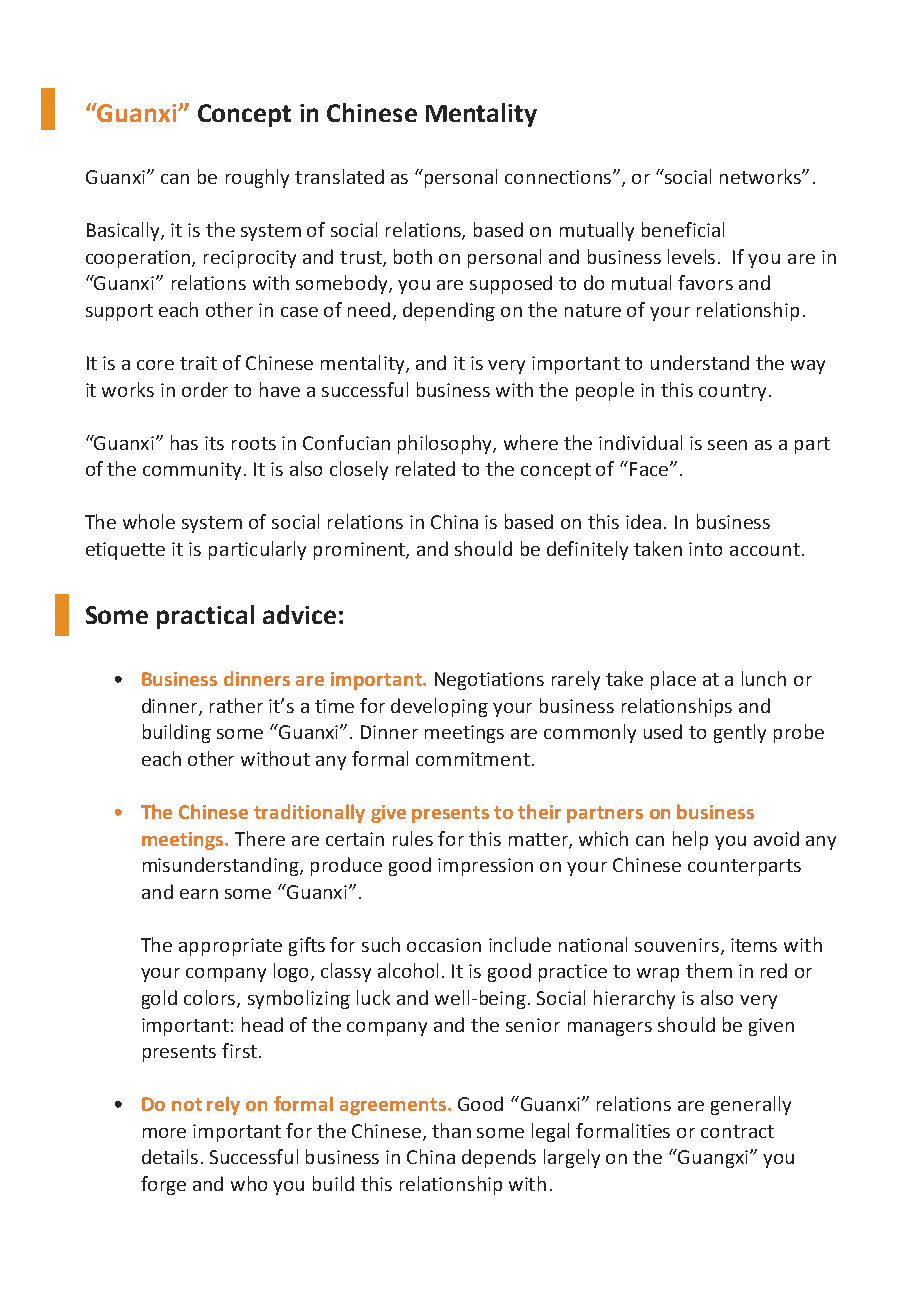 This screenshot has height=1308, width=924. What do you see at coordinates (683, 229) in the screenshot?
I see `beneficial` at bounding box center [683, 229].
